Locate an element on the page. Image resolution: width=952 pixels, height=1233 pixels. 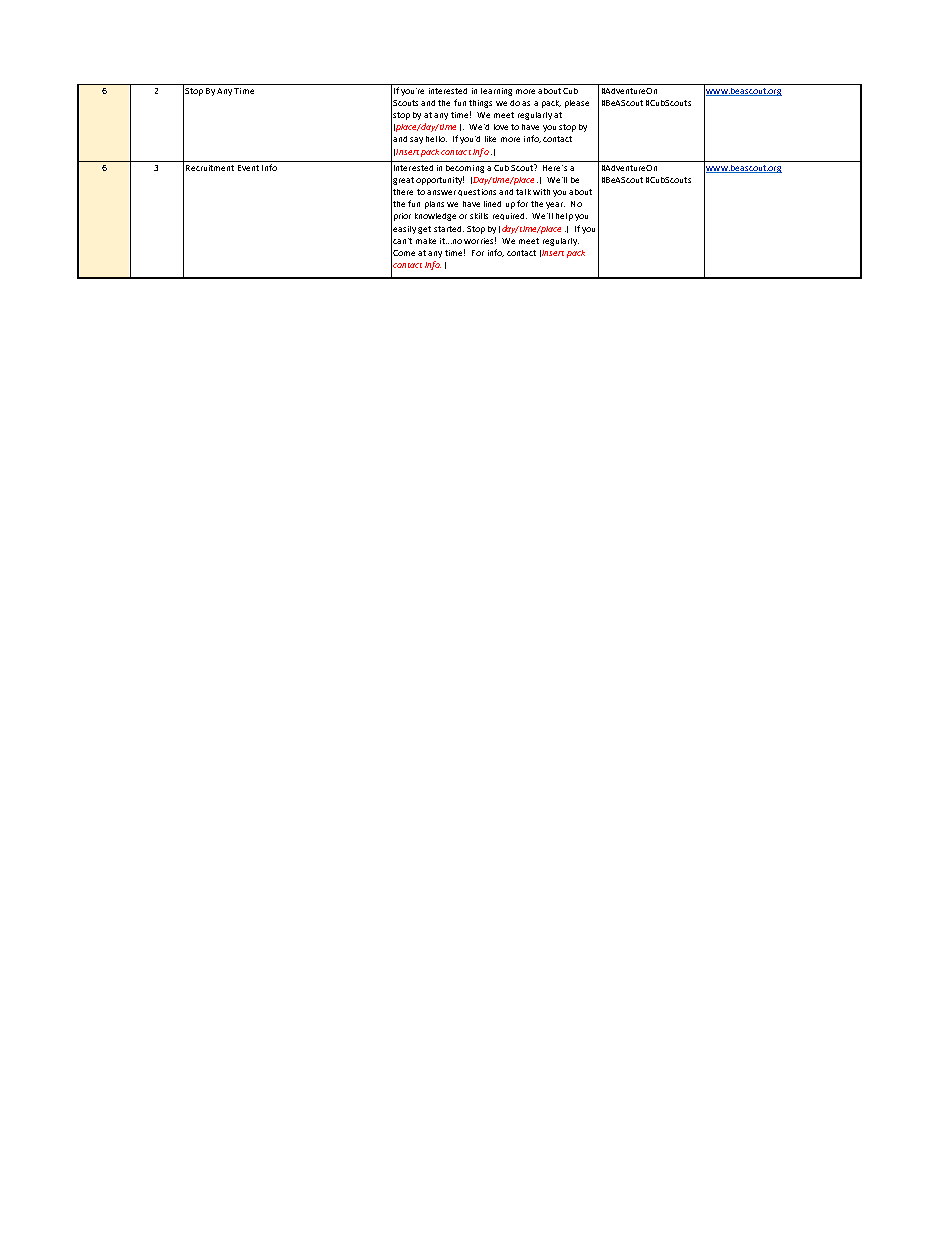
started is located at coordinates (449, 229).
